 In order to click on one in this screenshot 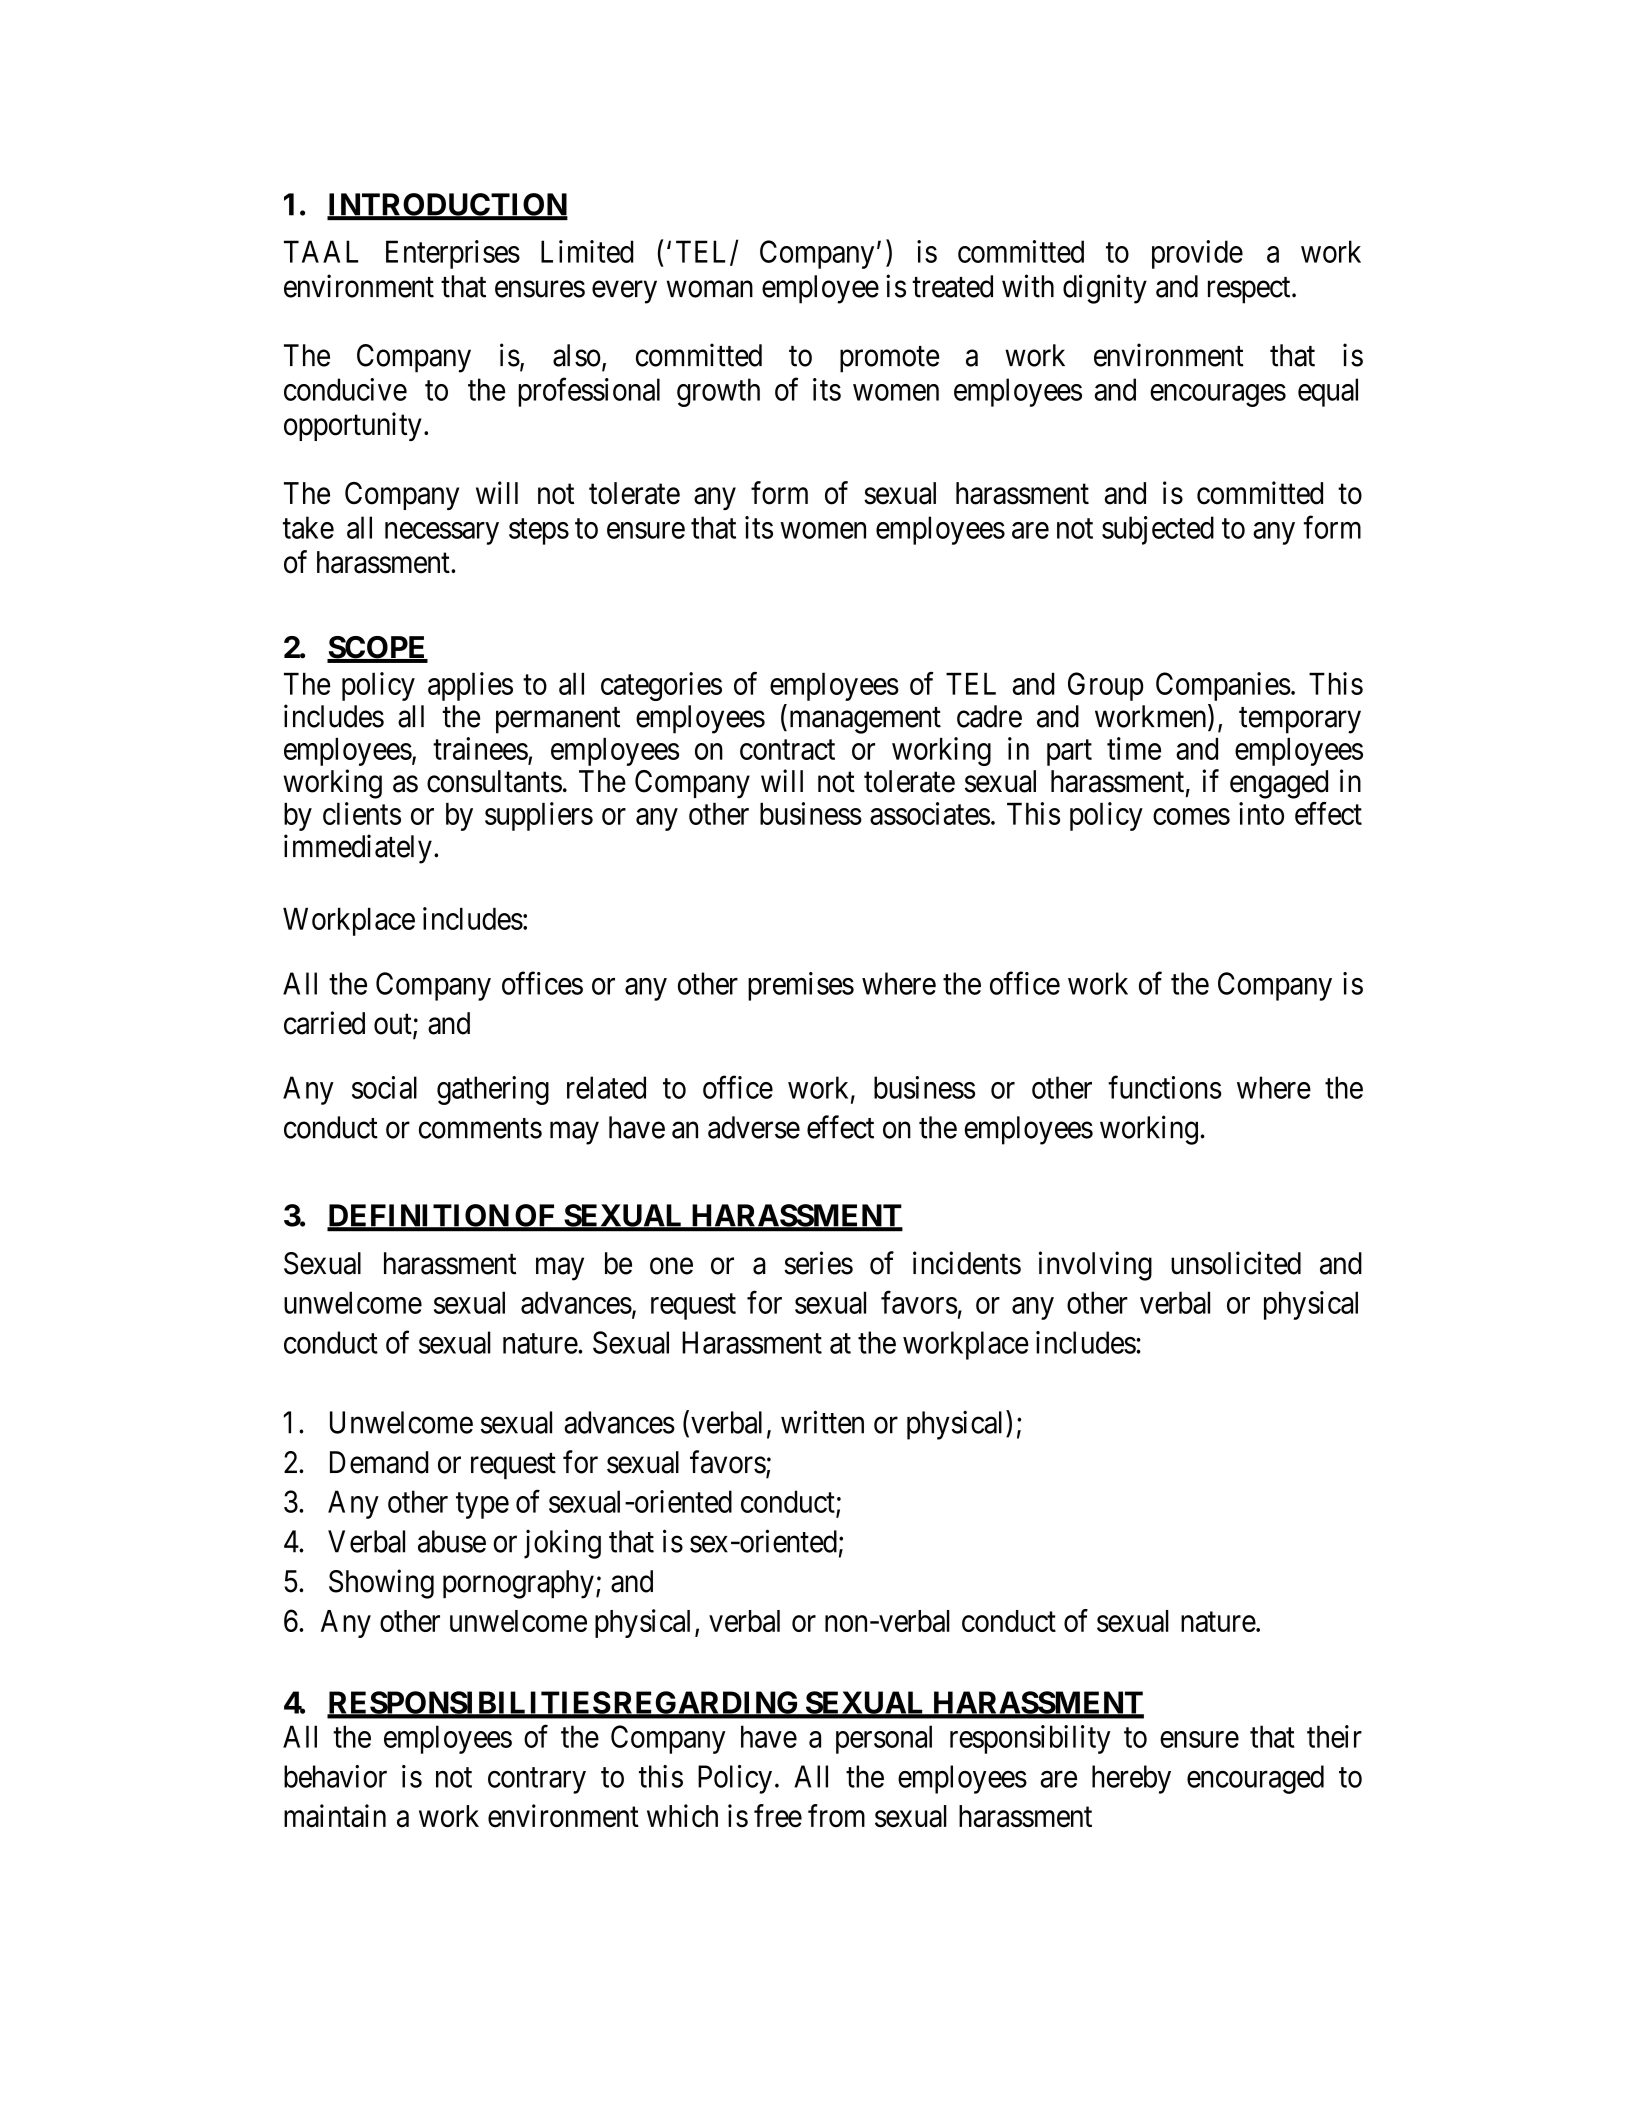, I will do `click(671, 1266)`.
